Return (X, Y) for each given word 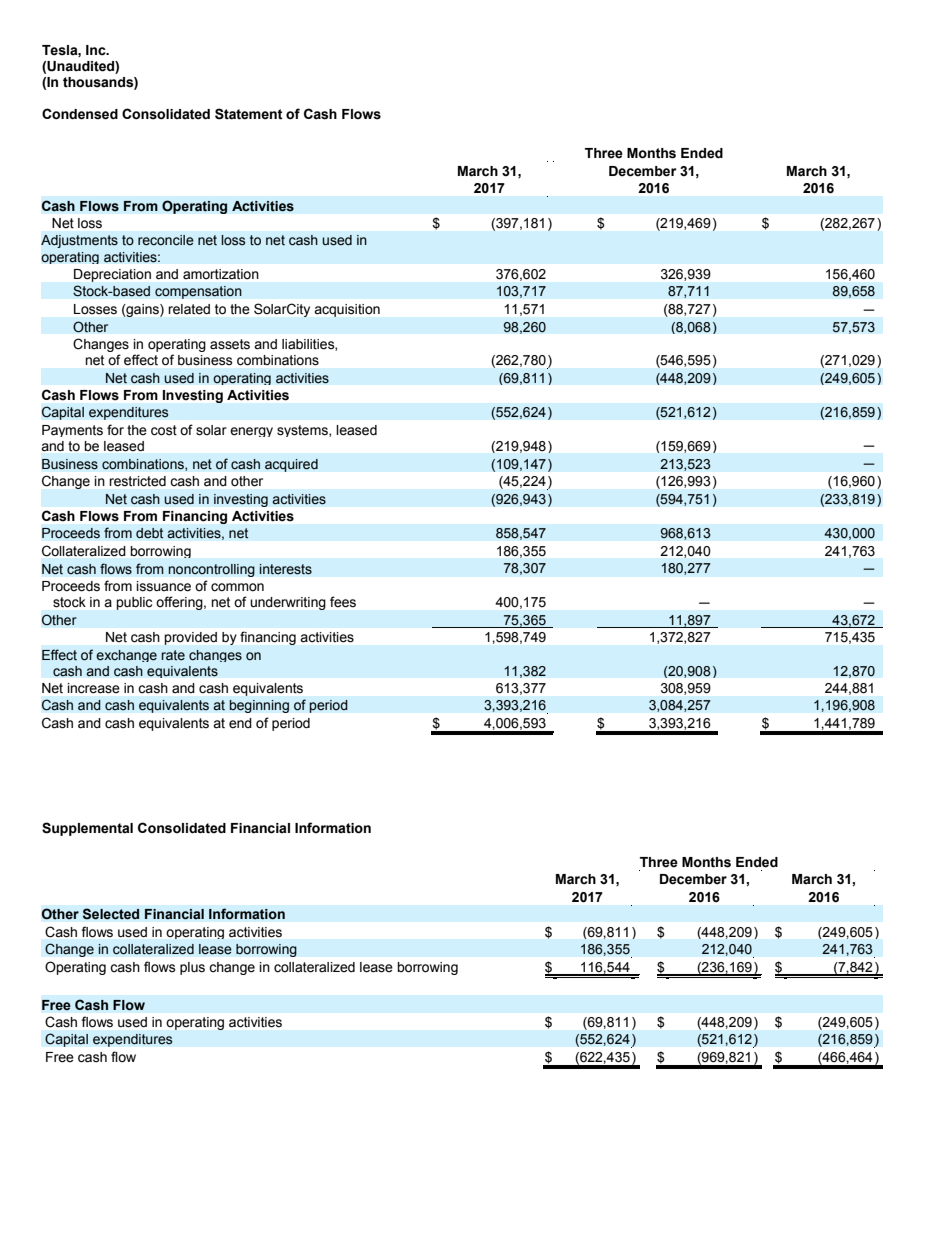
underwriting (288, 603)
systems (303, 431)
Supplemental (87, 829)
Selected (111, 914)
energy (251, 432)
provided (191, 638)
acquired (291, 465)
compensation (198, 292)
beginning (259, 706)
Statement (249, 114)
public (134, 603)
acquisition (347, 310)
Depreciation (112, 275)
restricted (138, 481)
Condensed (80, 114)
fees (343, 601)
